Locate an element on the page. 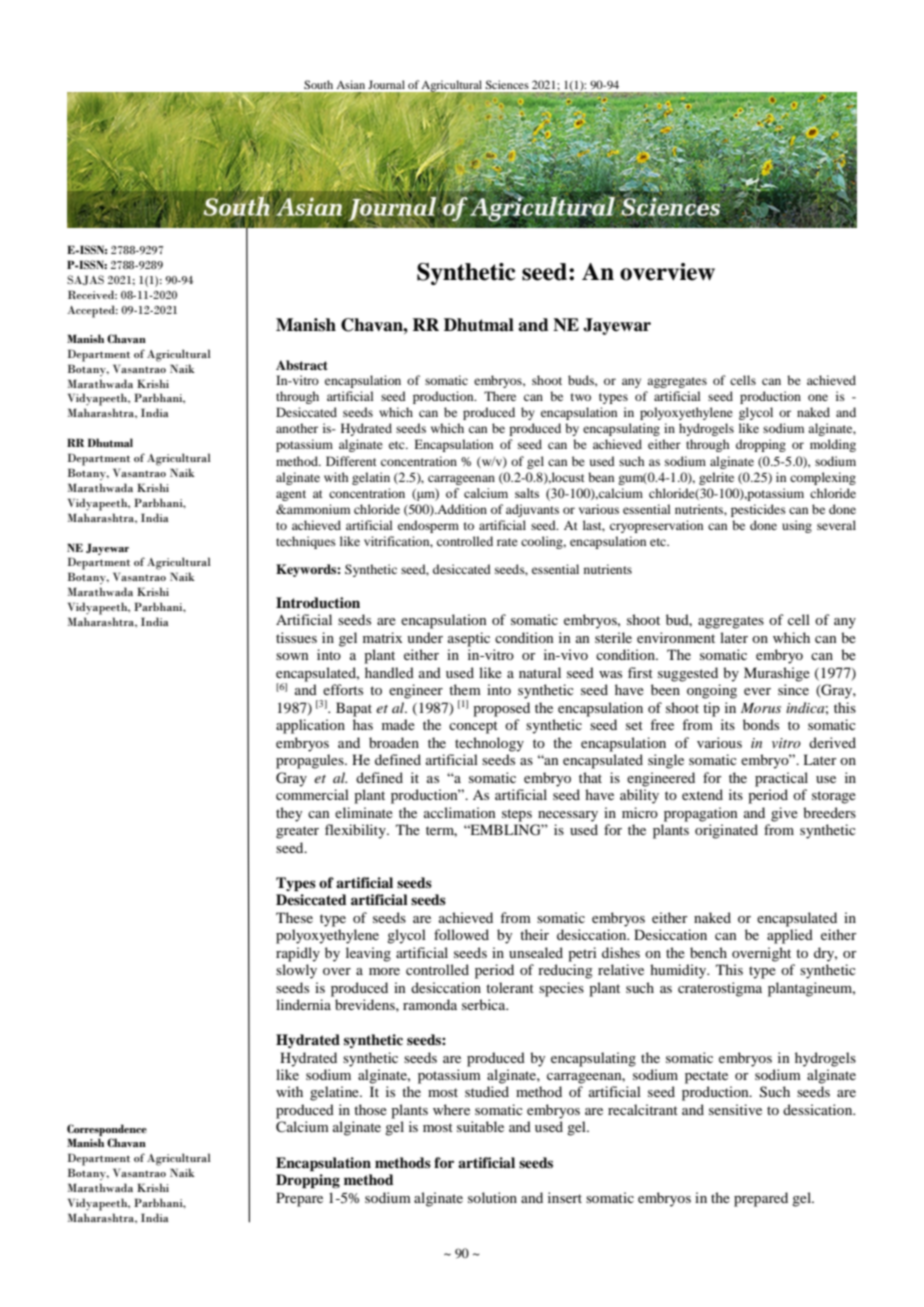 This document has height=1307, width=924. tolerant is located at coordinates (510, 987).
